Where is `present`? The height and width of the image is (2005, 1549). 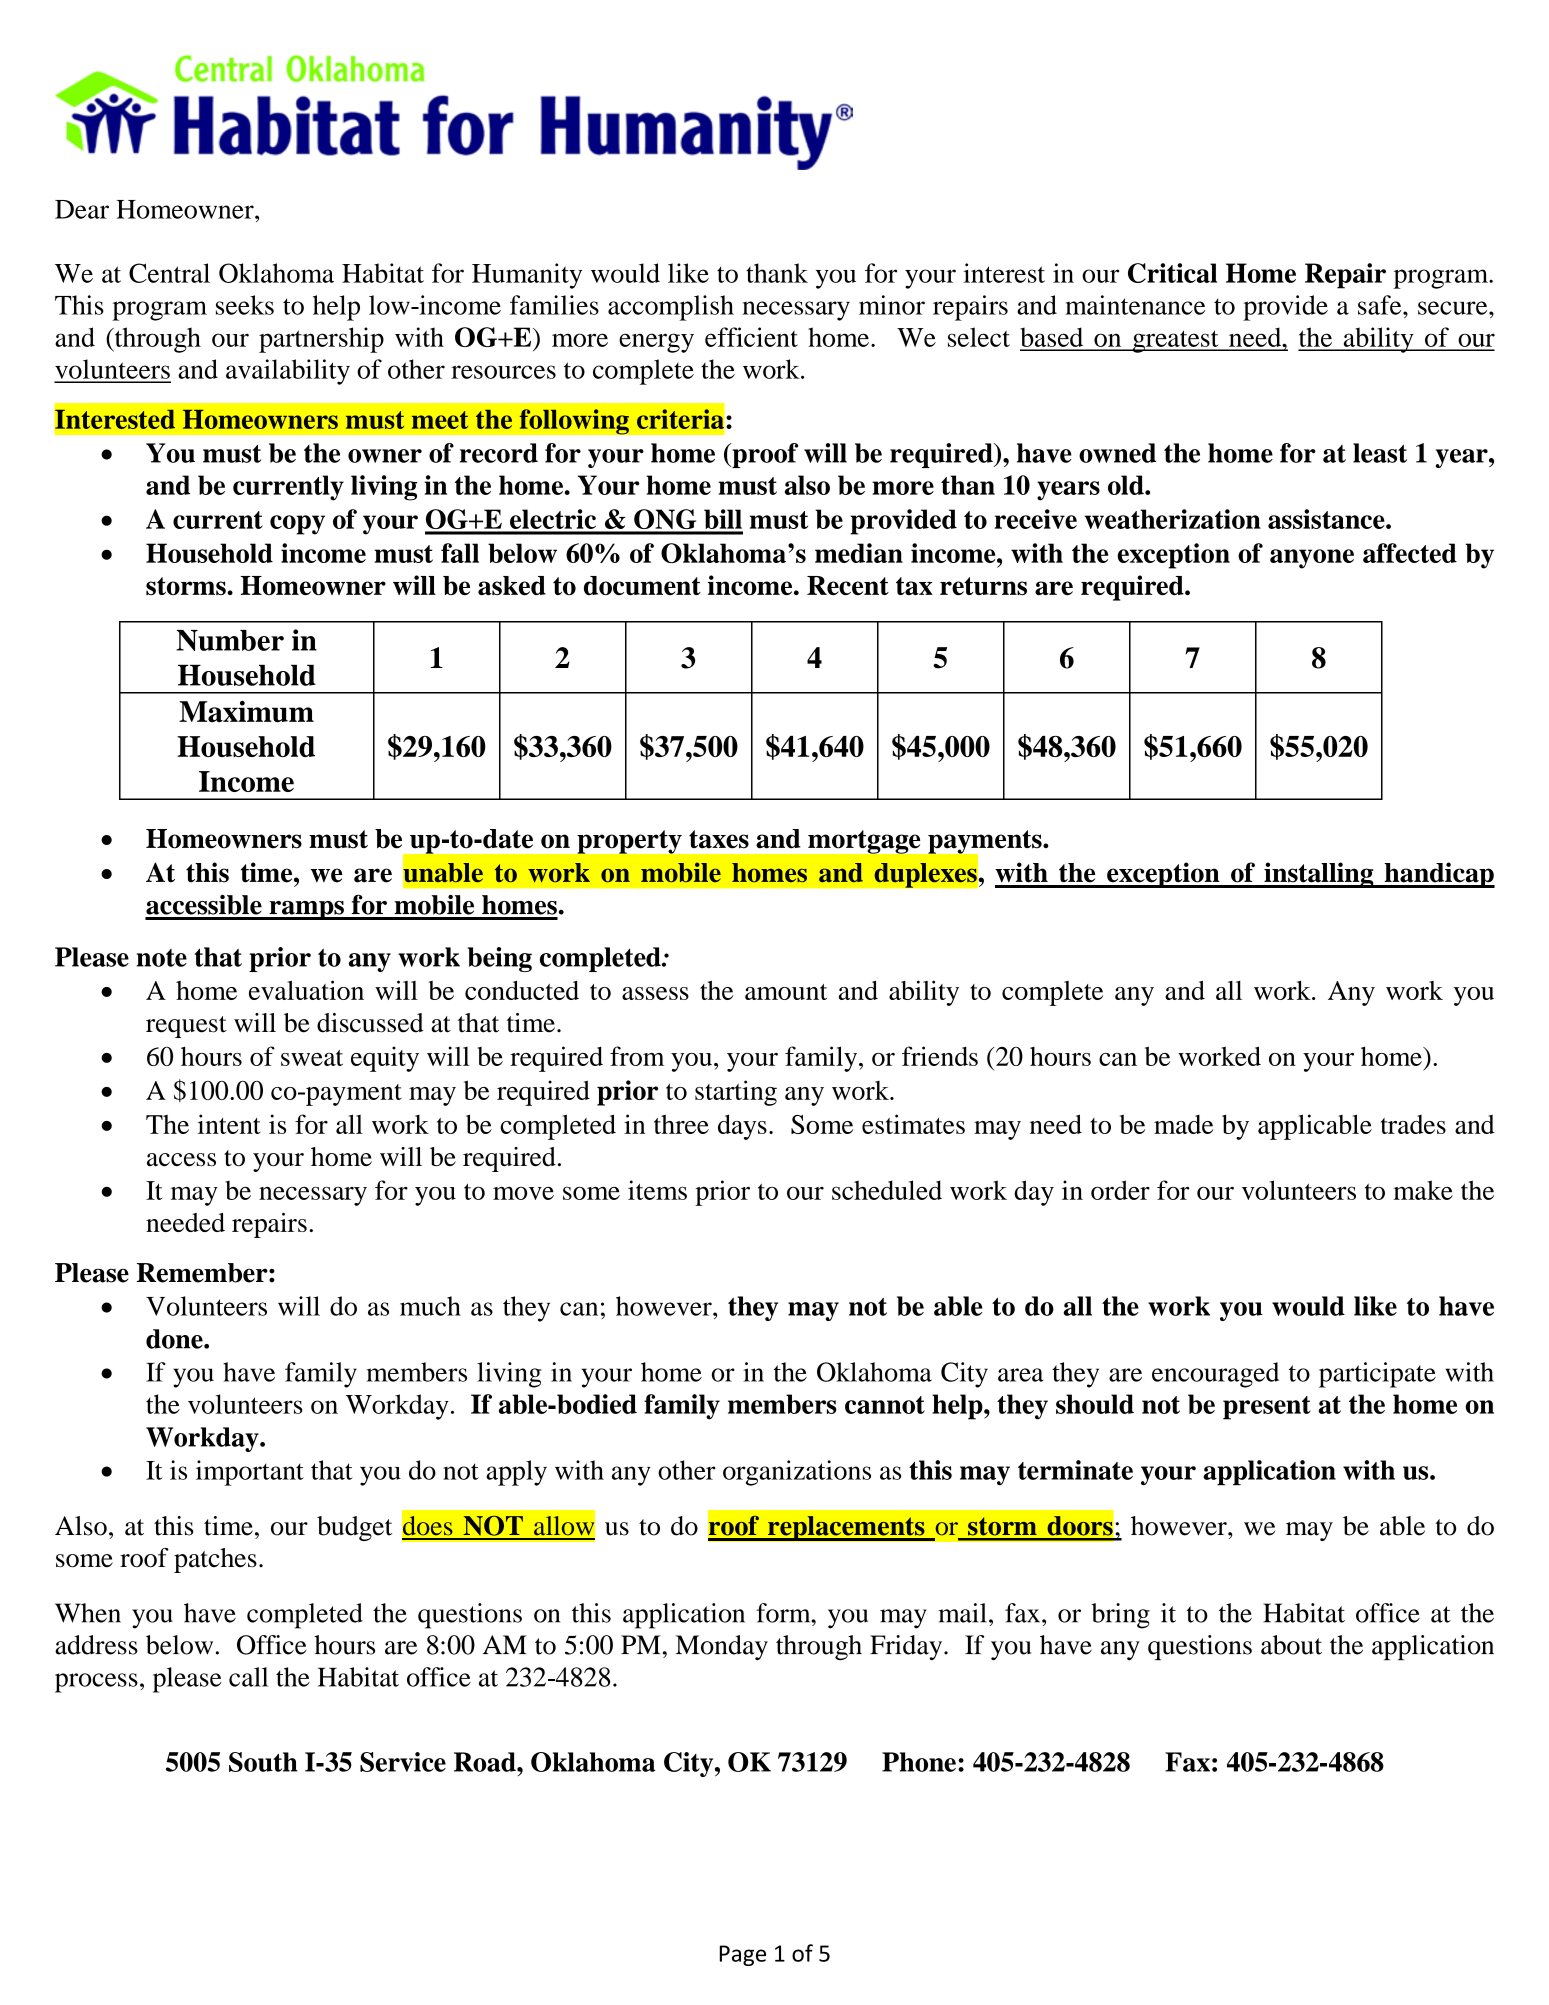
present is located at coordinates (1267, 1408).
